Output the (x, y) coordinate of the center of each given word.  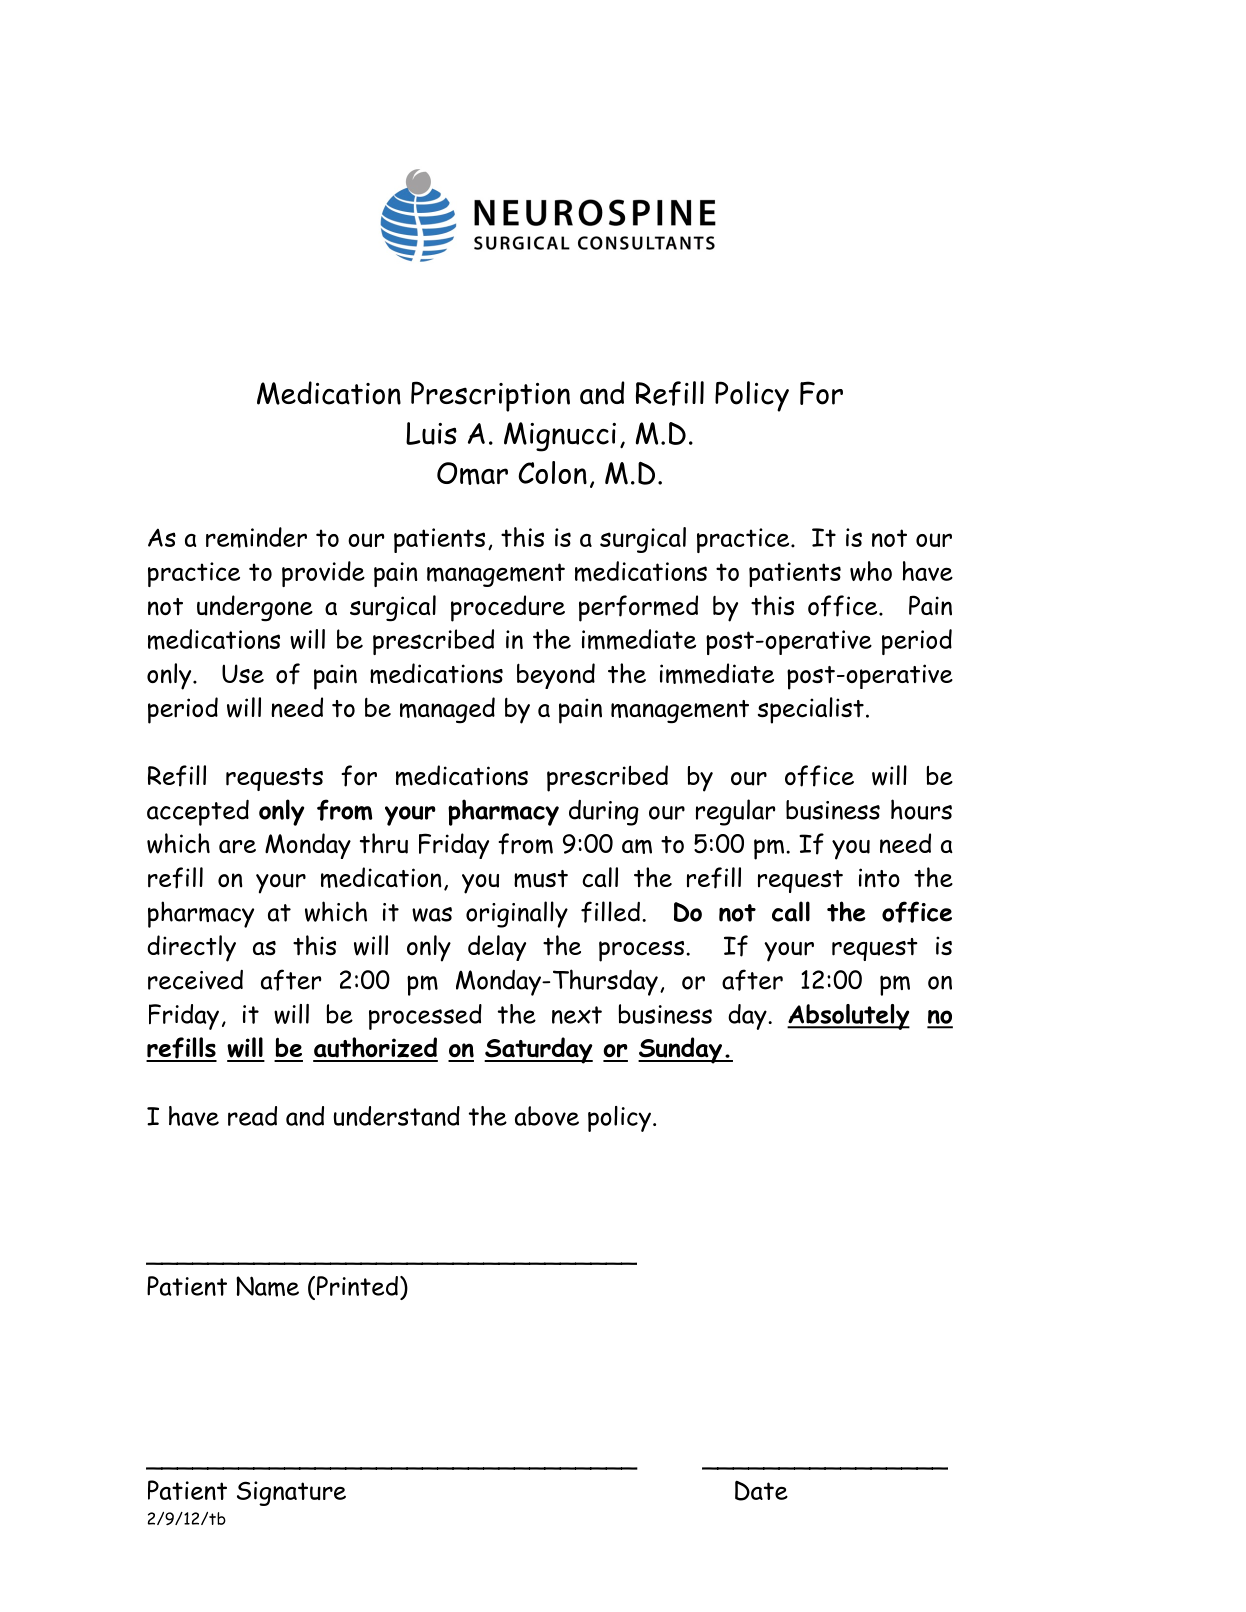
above (547, 1116)
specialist (811, 710)
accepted (198, 812)
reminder (256, 537)
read (252, 1116)
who (871, 571)
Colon (552, 472)
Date (761, 1490)
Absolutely (848, 1017)
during (604, 813)
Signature (291, 1493)
